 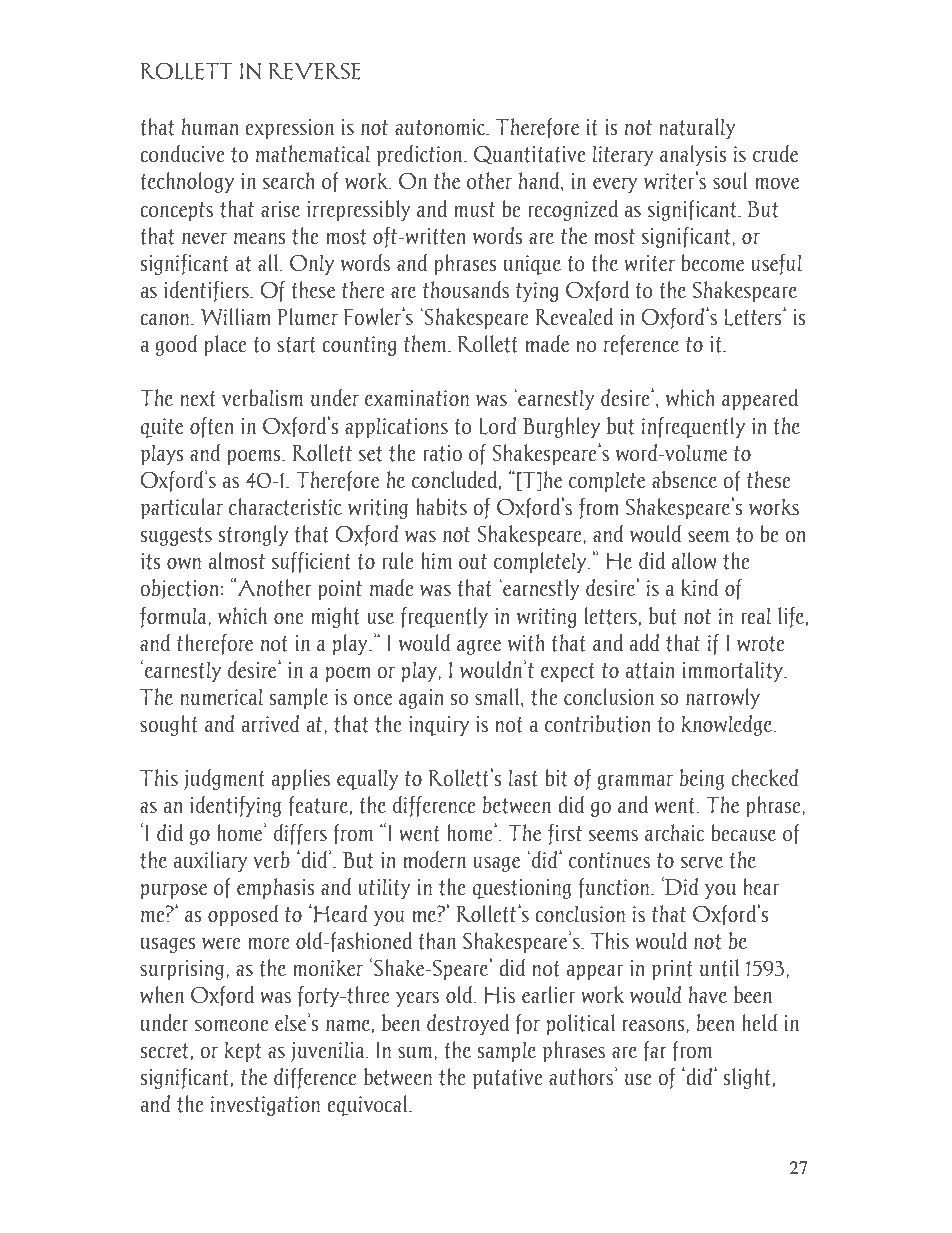 I want to click on modern, so click(x=434, y=860).
